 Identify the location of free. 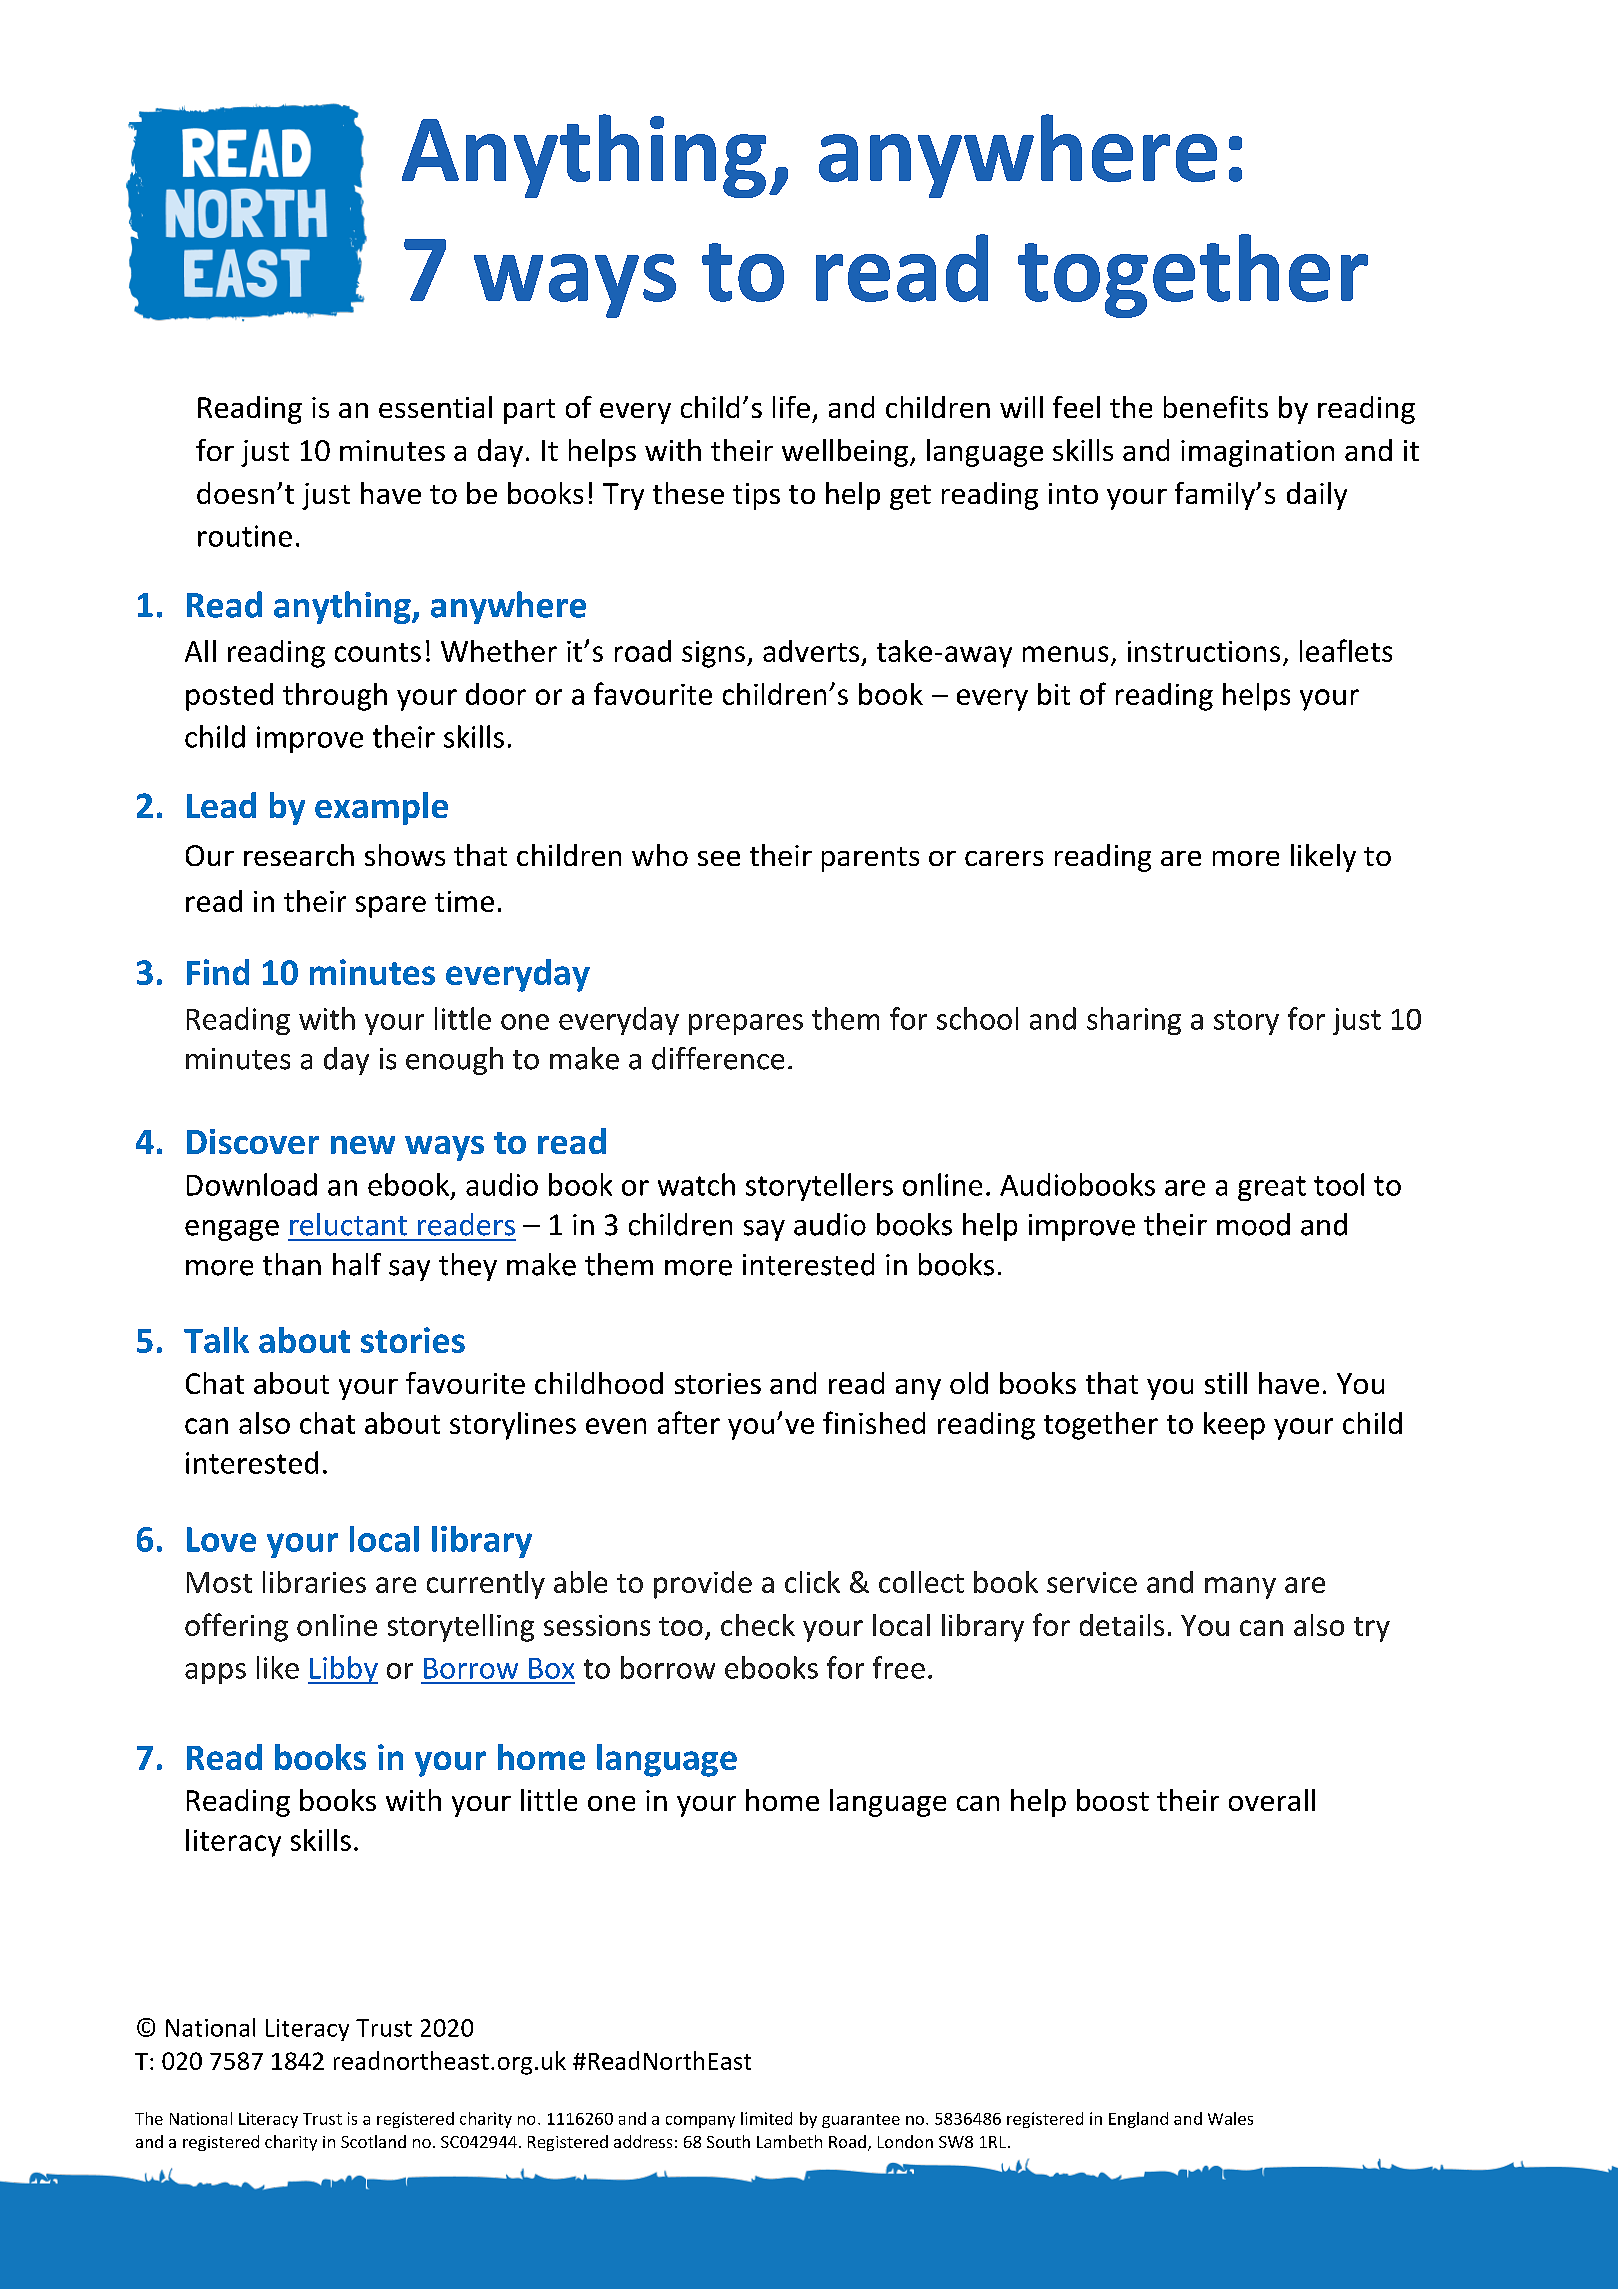
(899, 1667).
